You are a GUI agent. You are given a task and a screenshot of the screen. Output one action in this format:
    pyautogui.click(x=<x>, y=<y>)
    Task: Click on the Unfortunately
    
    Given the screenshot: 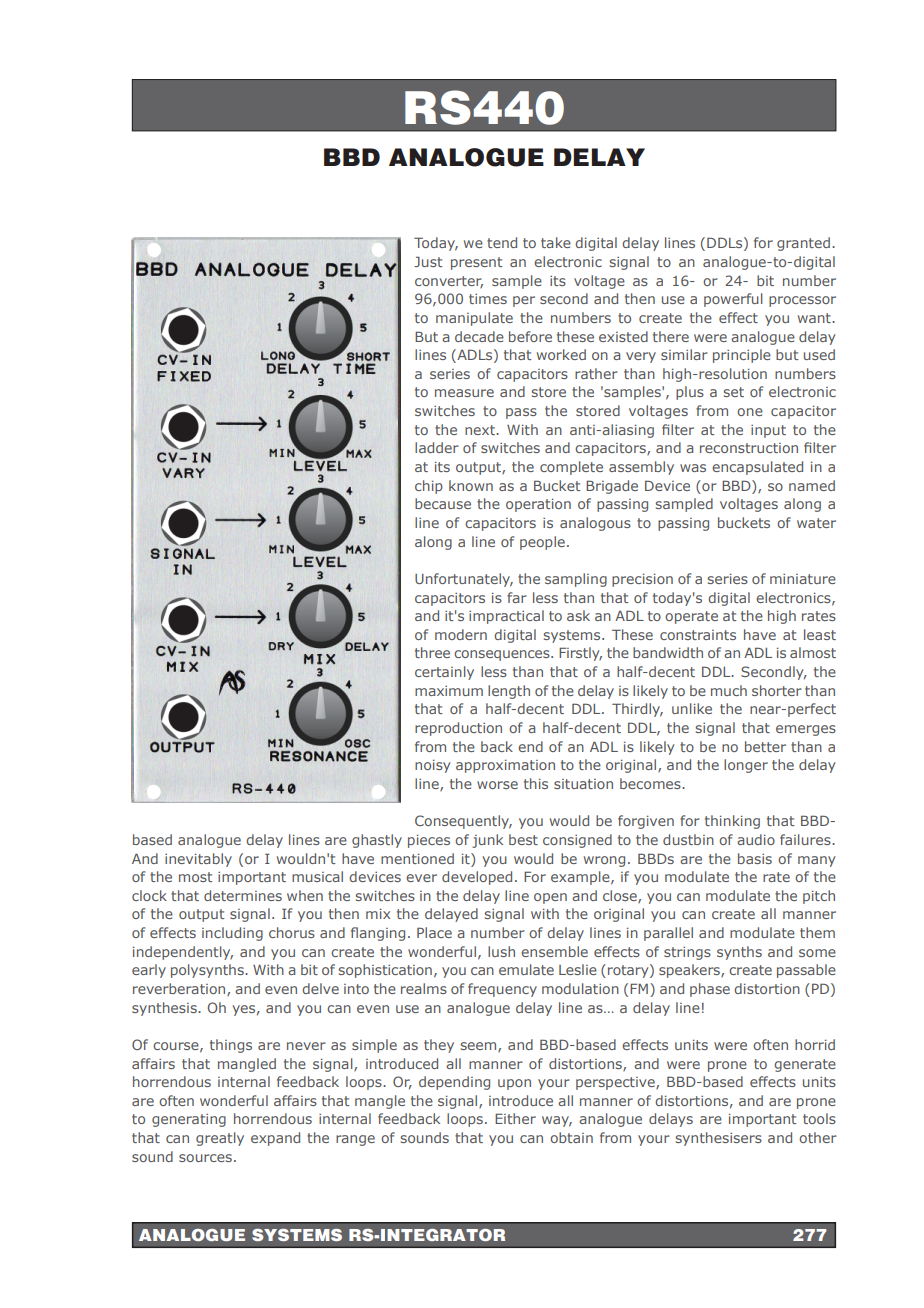 What is the action you would take?
    pyautogui.click(x=464, y=580)
